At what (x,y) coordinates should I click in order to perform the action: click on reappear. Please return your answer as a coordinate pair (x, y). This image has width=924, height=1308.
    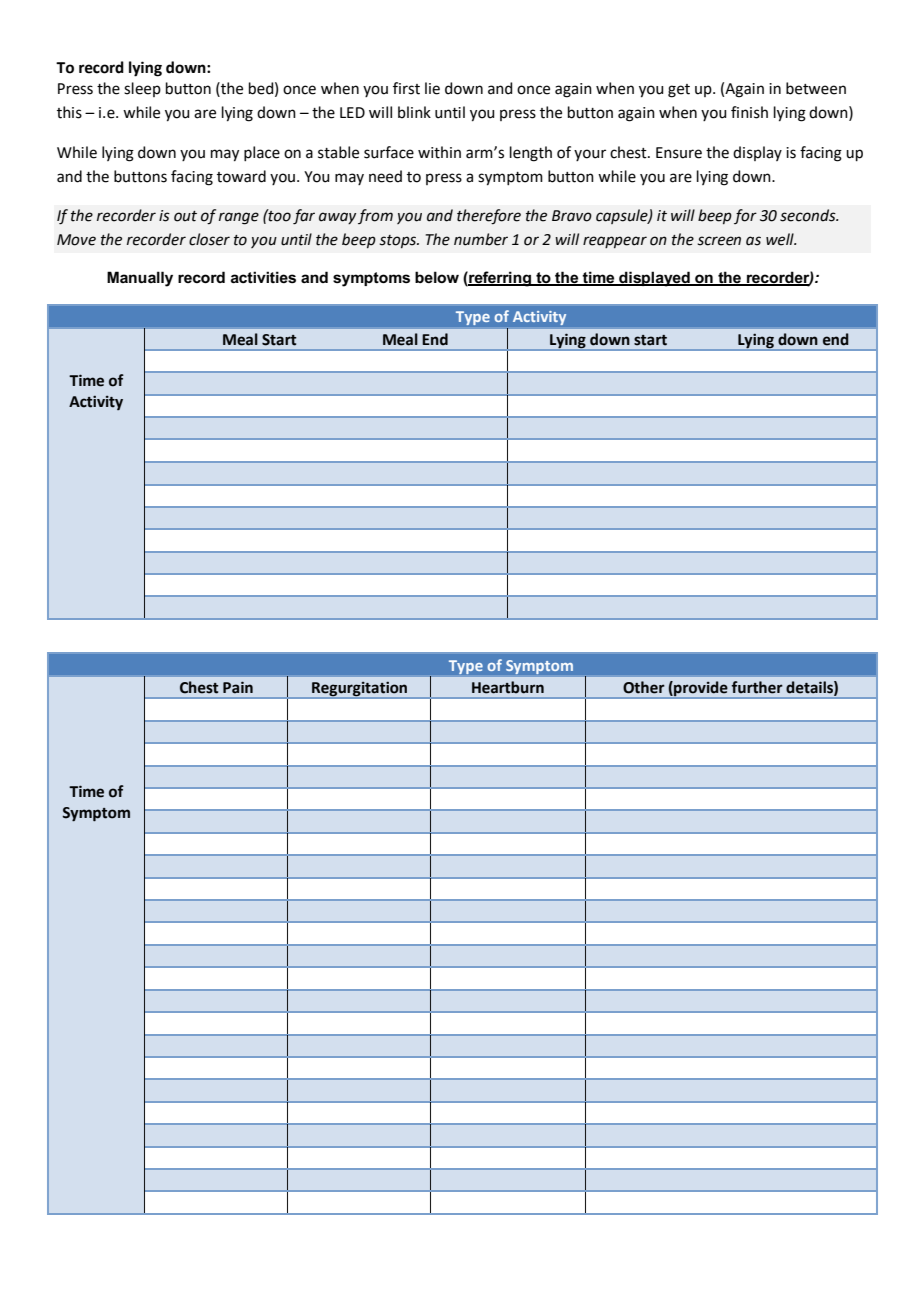
    Looking at the image, I should click on (615, 242).
